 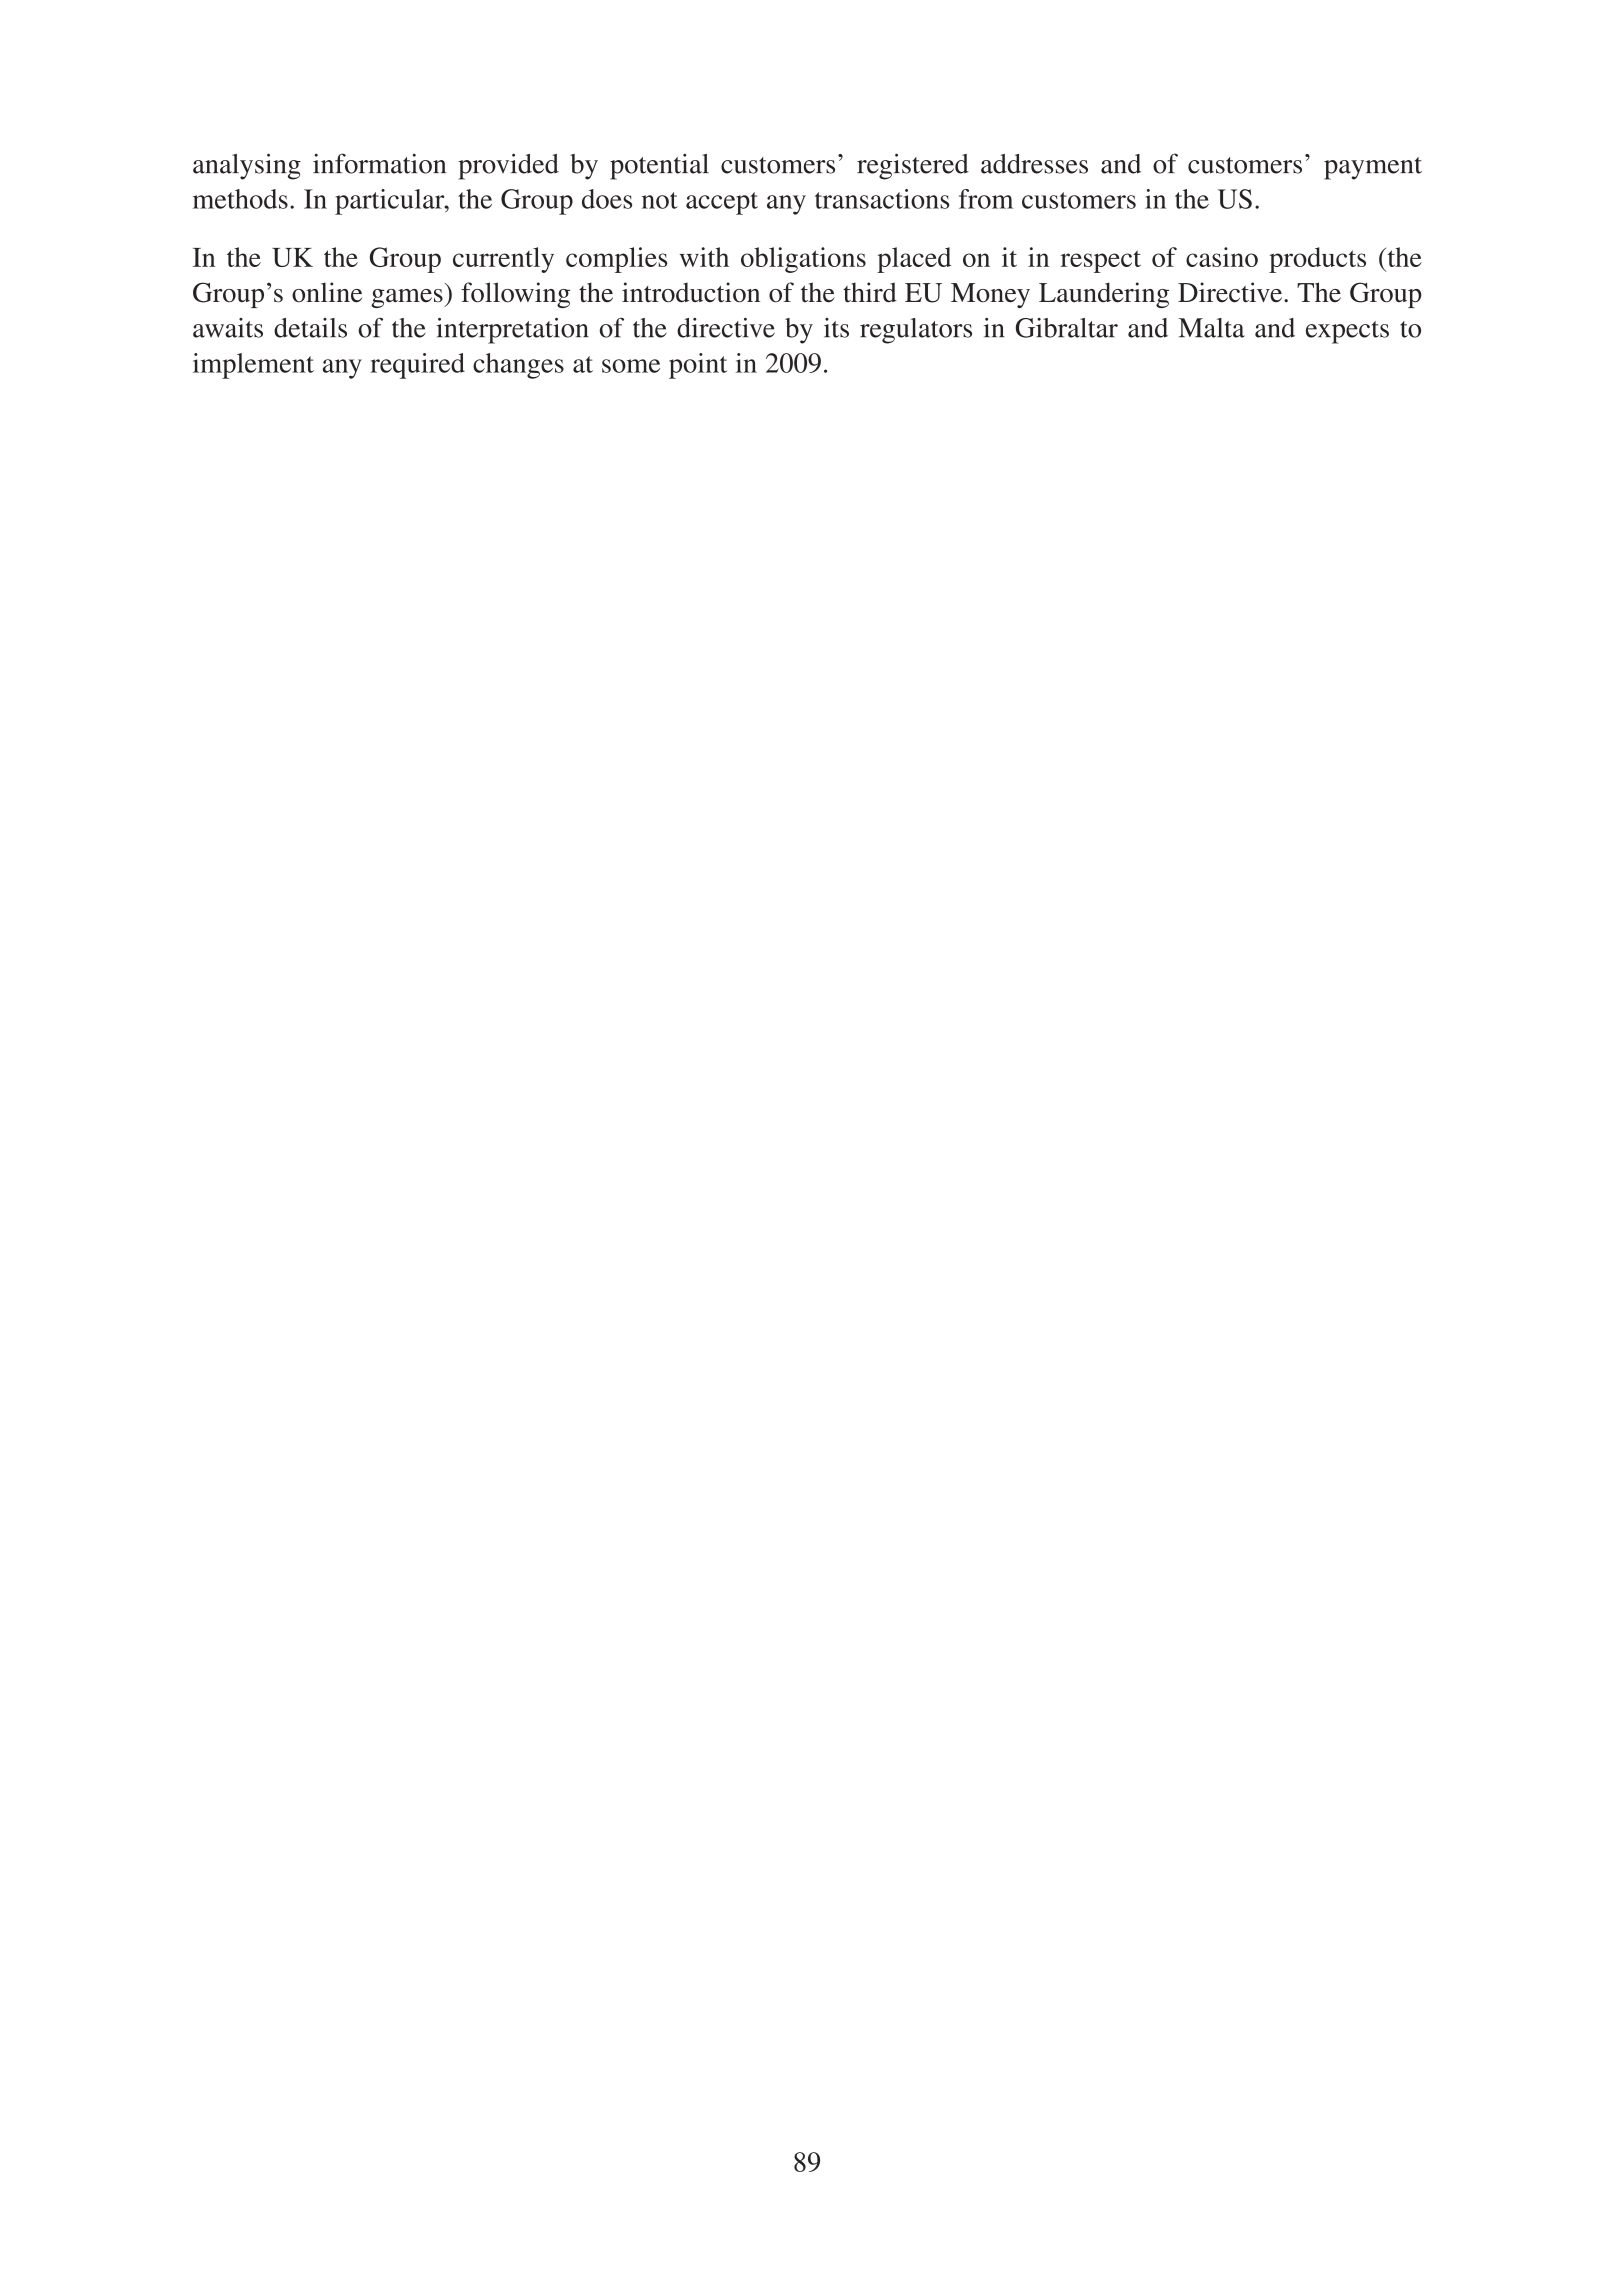 I want to click on registered, so click(x=913, y=166).
